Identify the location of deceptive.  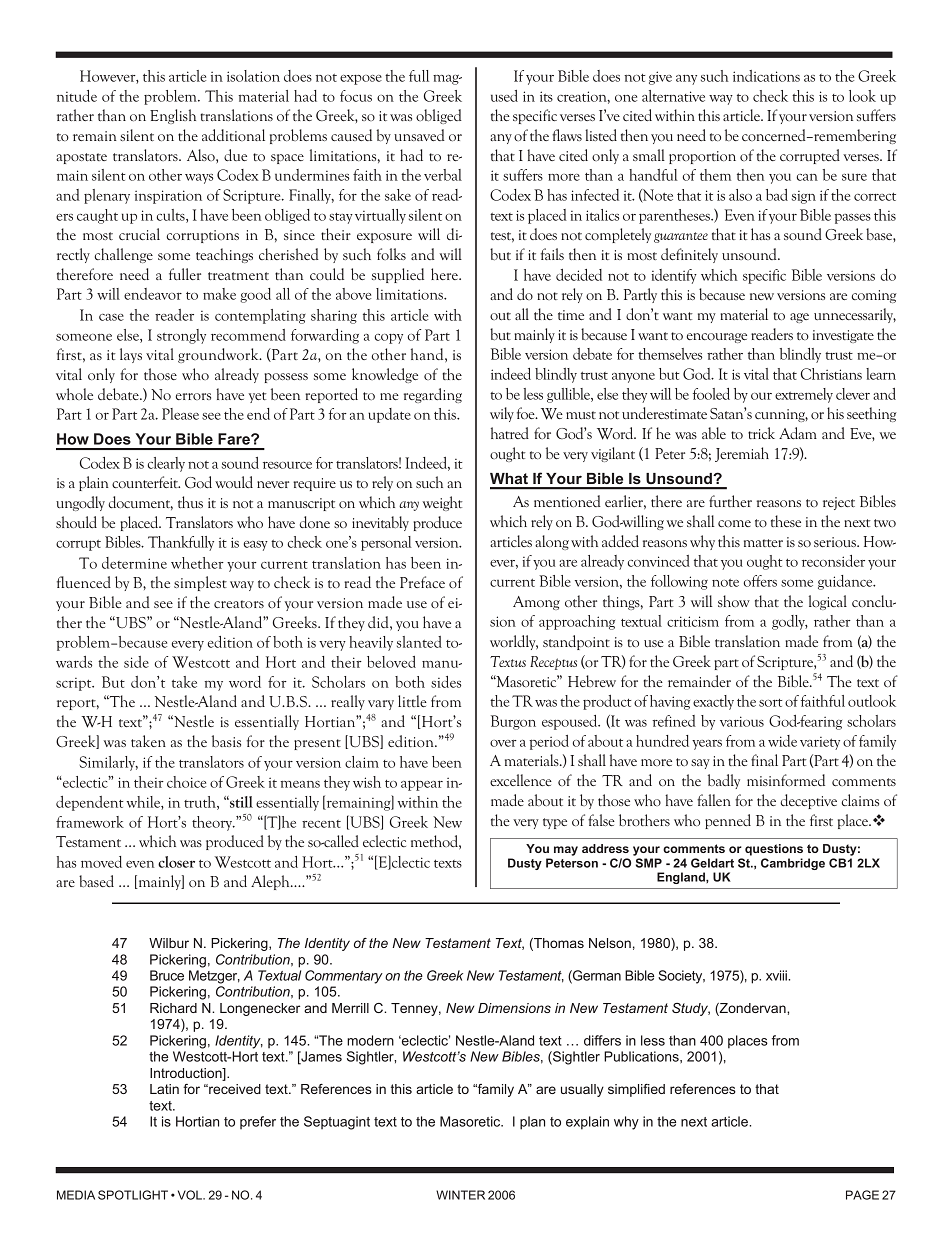
(809, 801).
